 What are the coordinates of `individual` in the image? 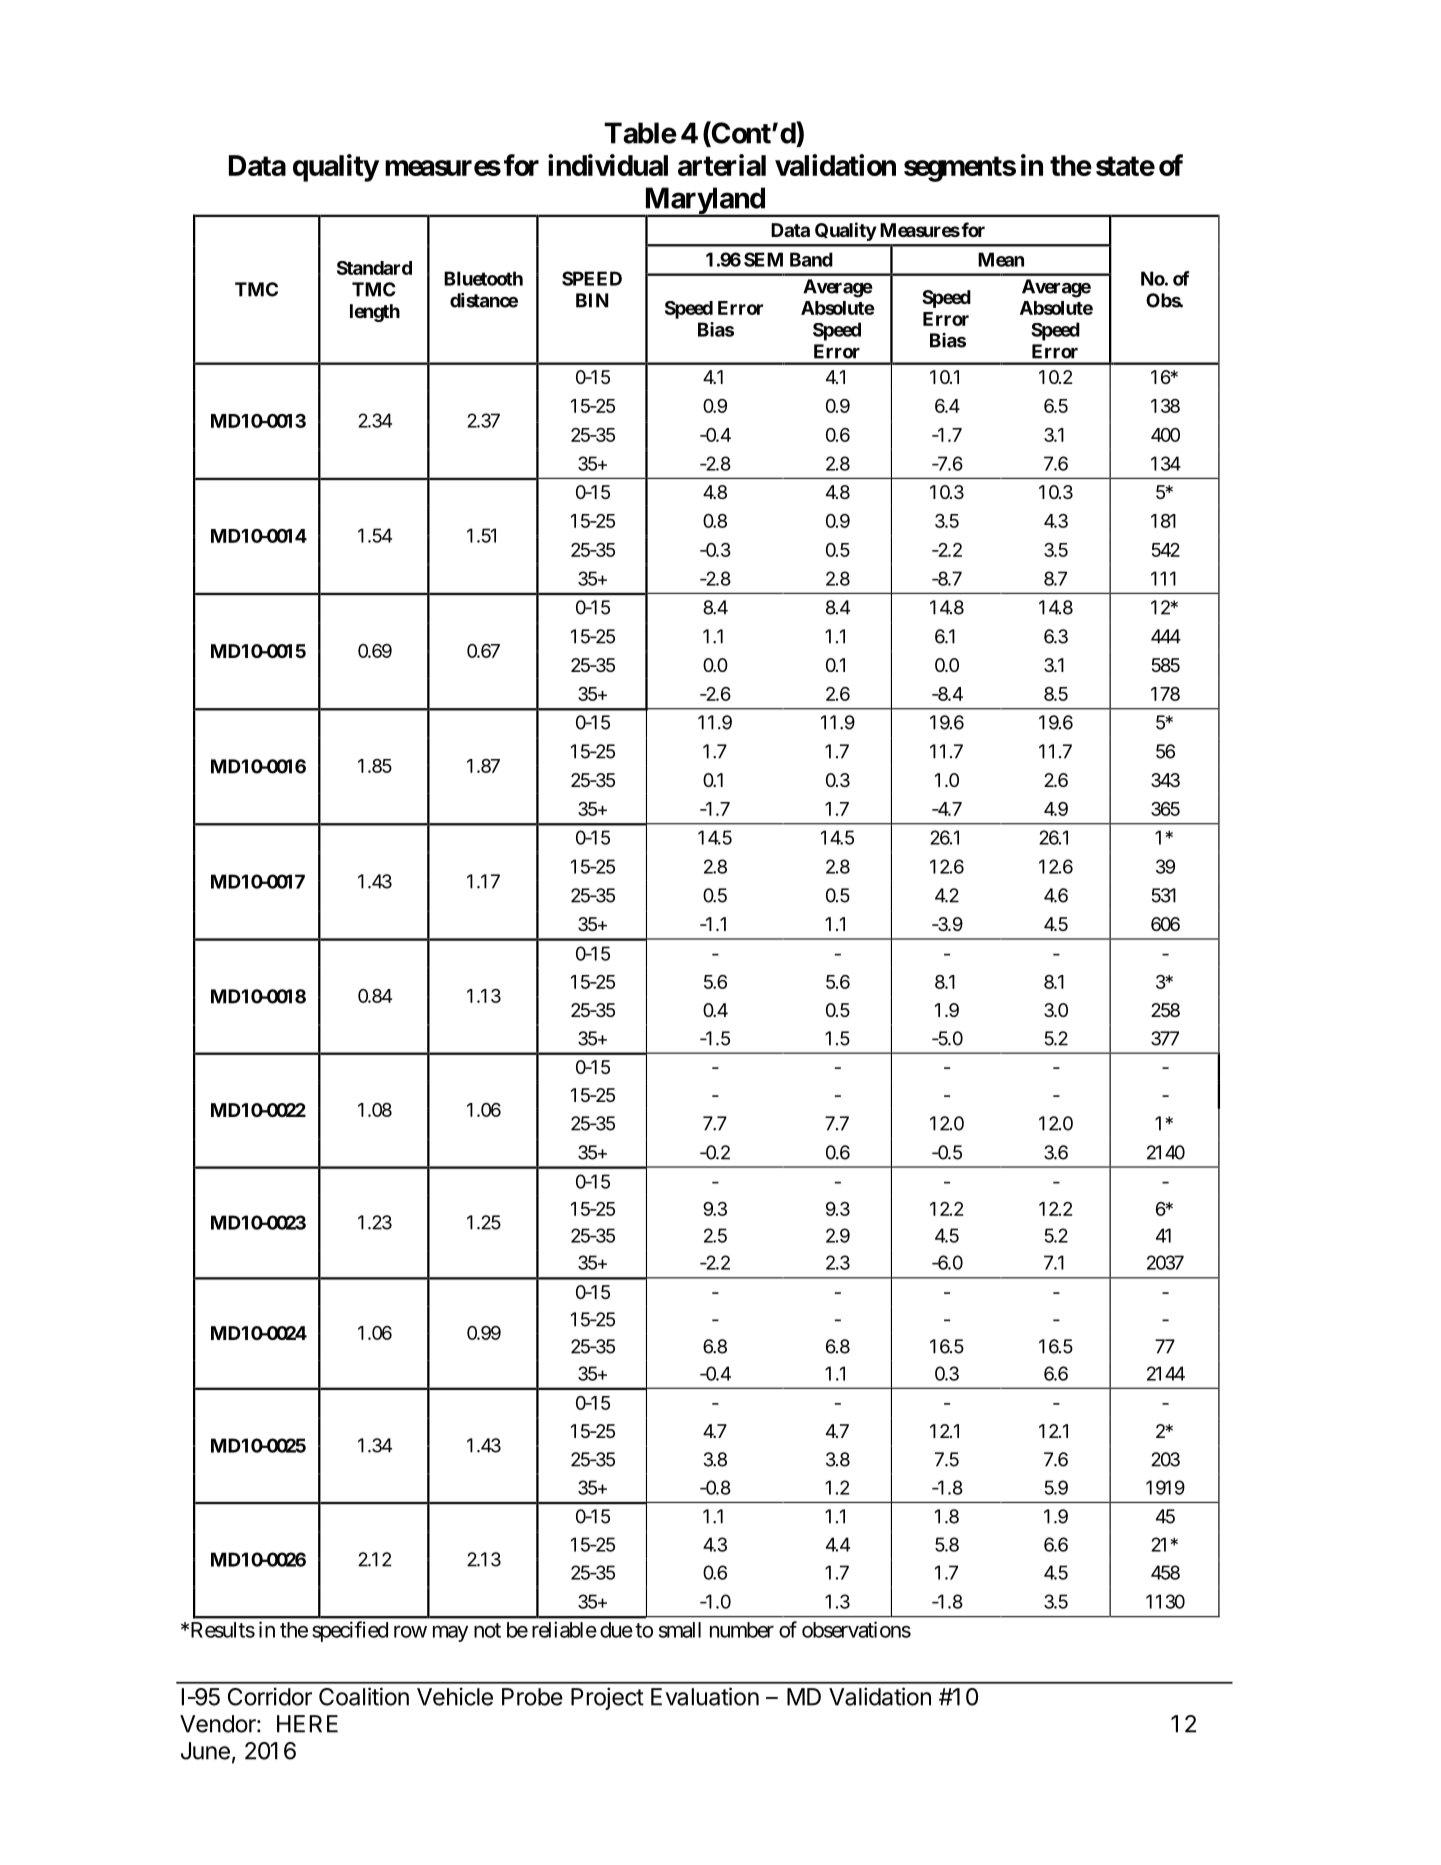 It's located at (608, 165).
